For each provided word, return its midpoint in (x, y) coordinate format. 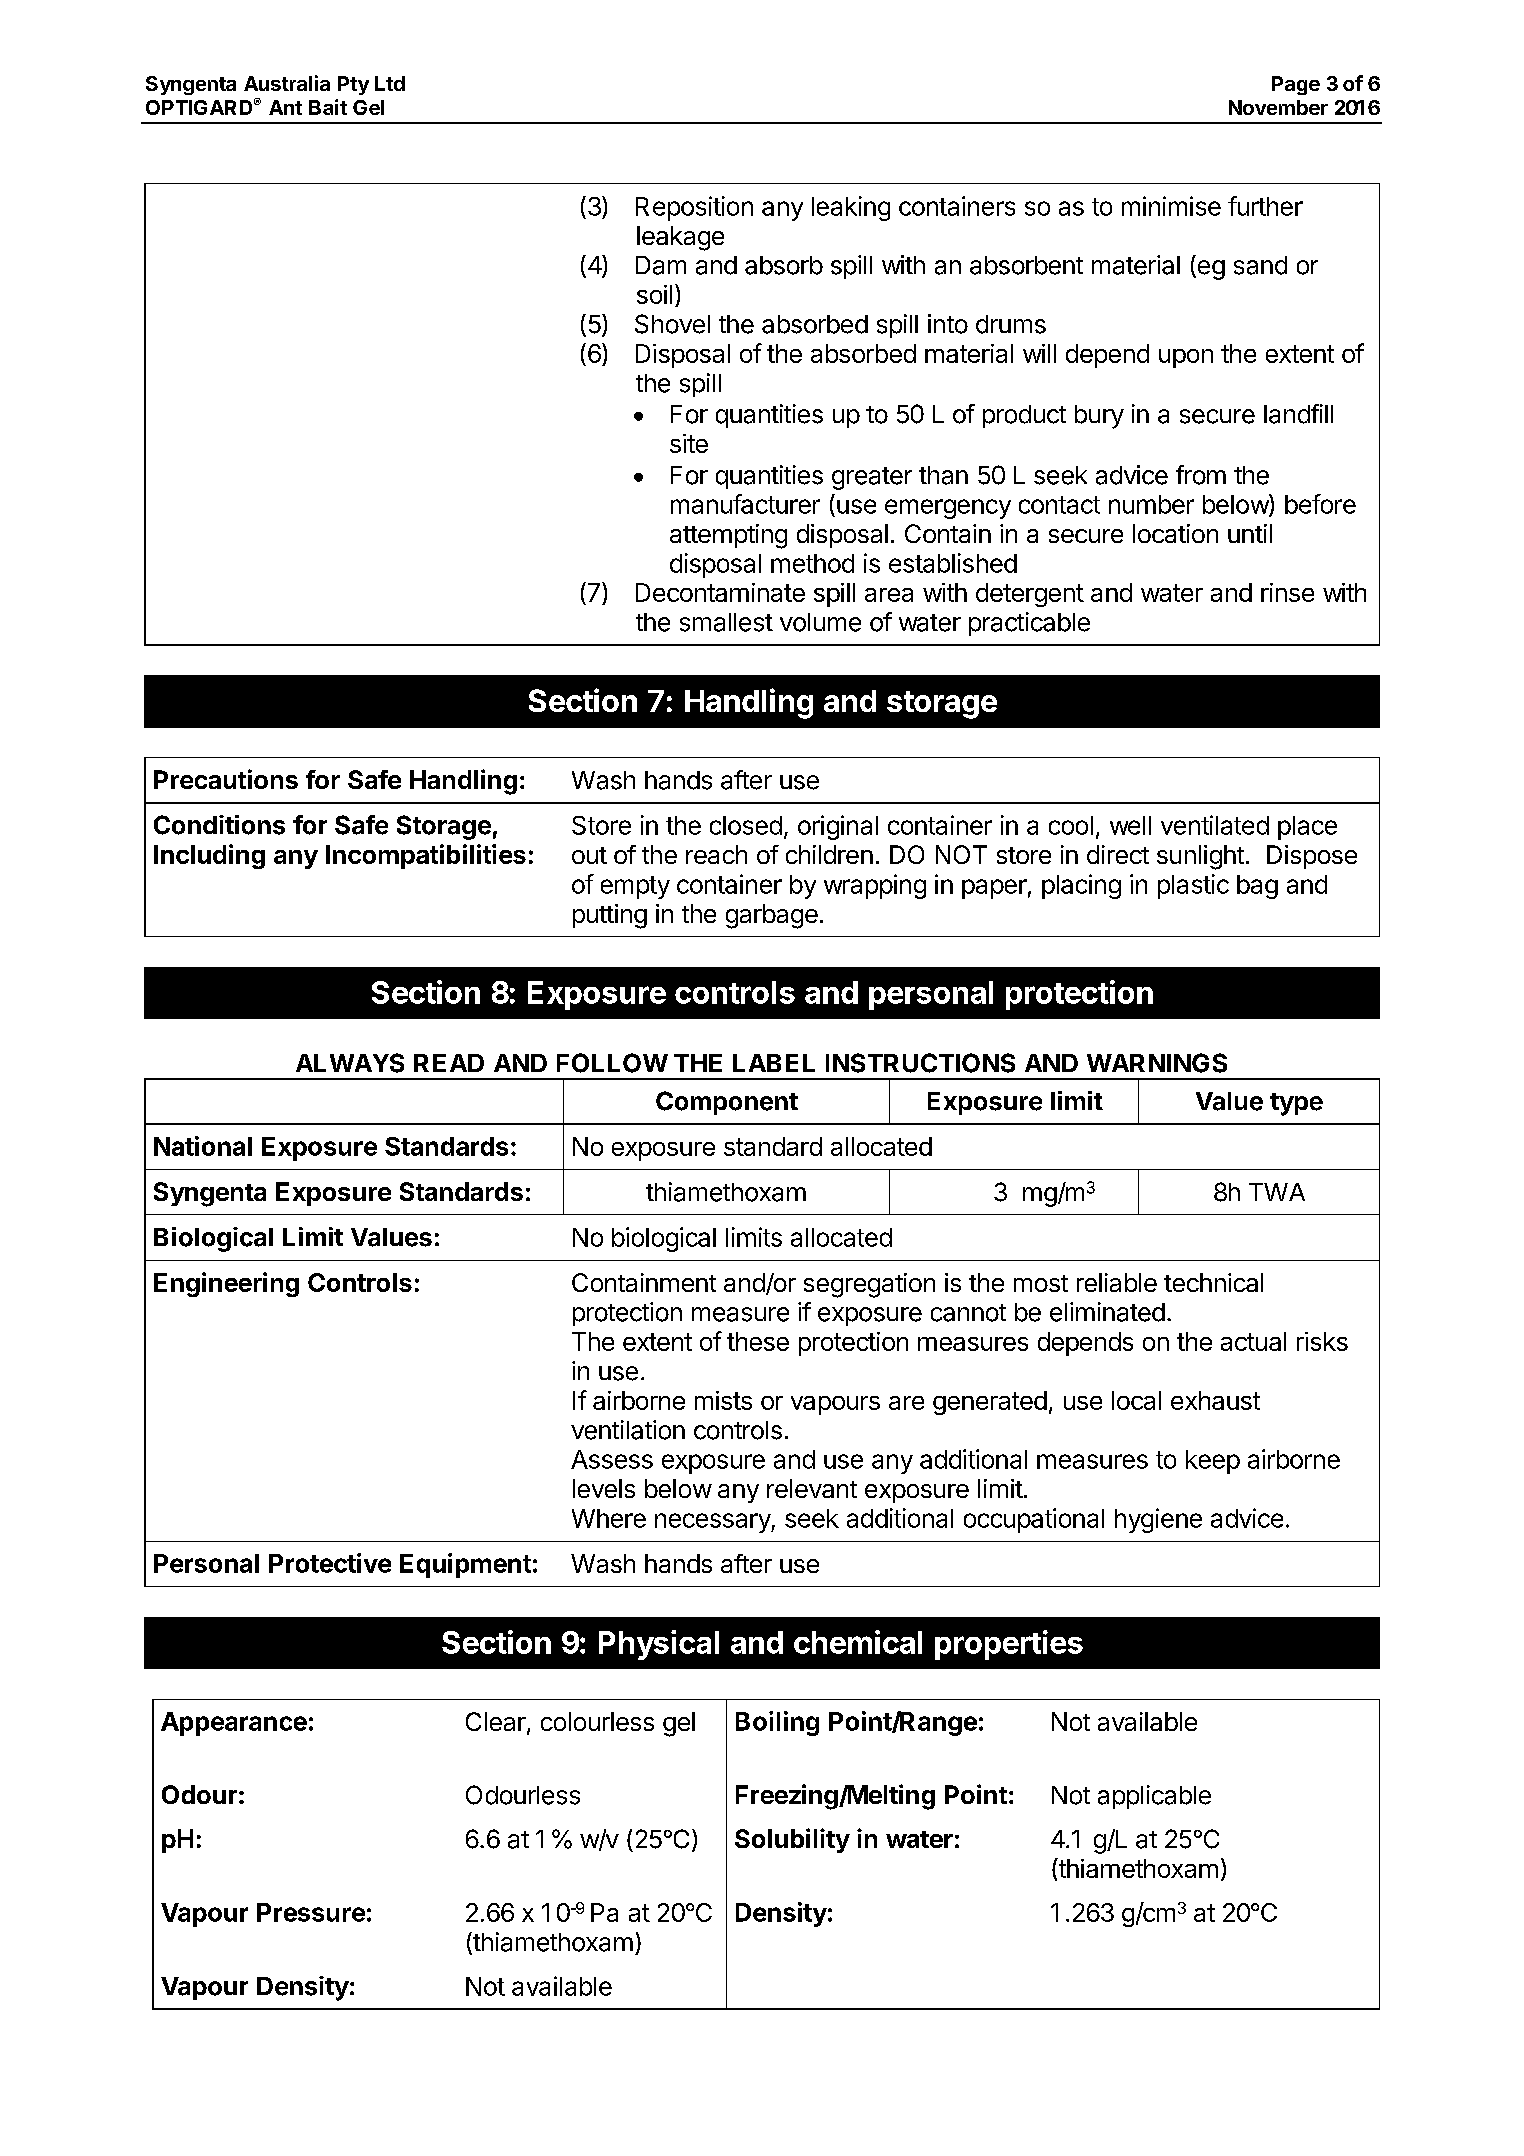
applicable (1154, 1797)
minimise (1171, 206)
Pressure (311, 1912)
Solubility (792, 1840)
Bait (328, 107)
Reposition (694, 208)
